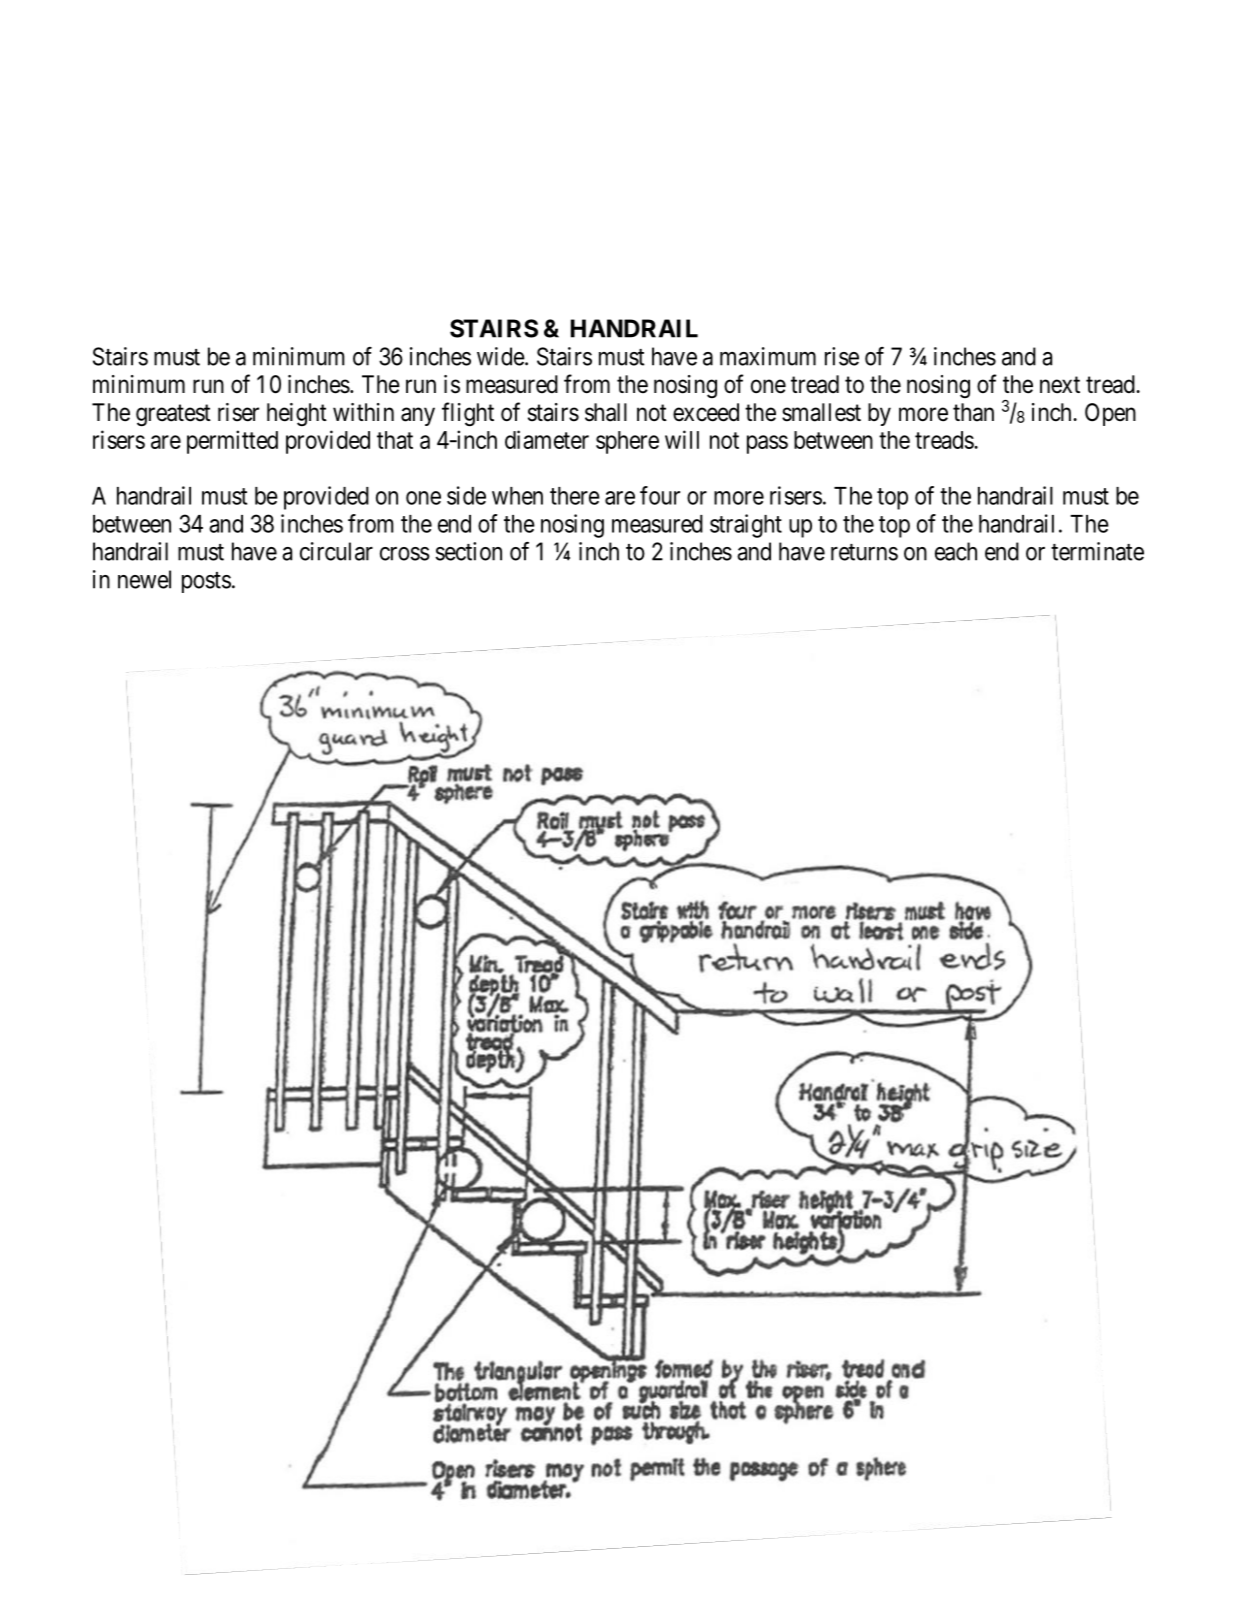 Image resolution: width=1236 pixels, height=1600 pixels. Describe the element at coordinates (660, 495) in the document. I see `four` at that location.
